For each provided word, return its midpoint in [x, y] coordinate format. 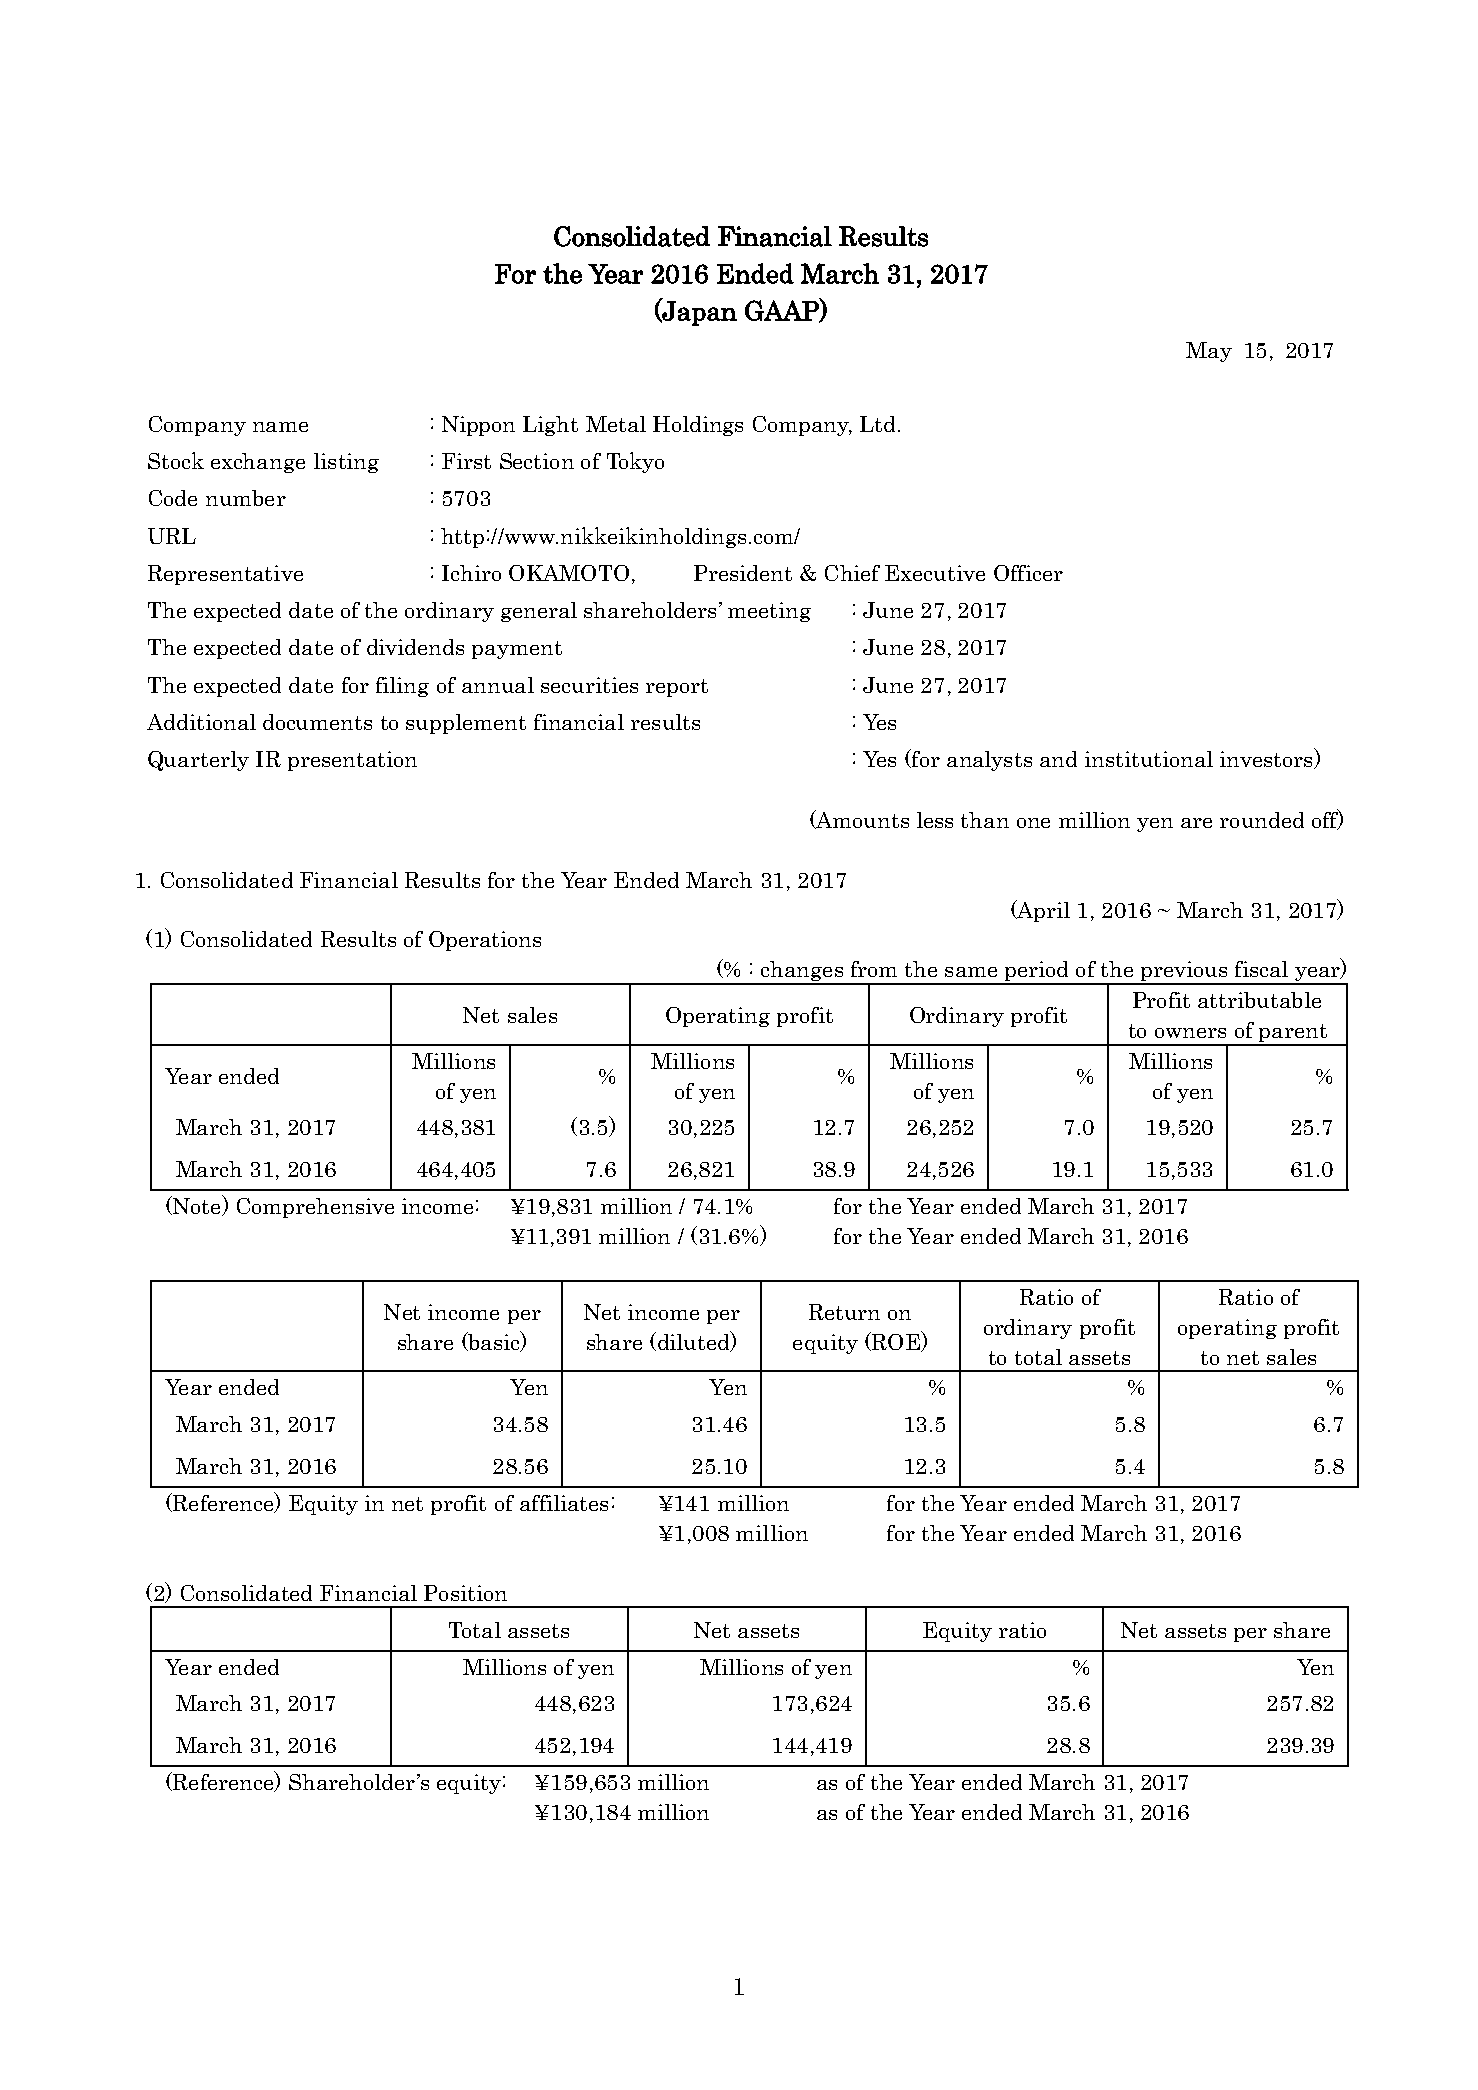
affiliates [564, 1503]
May [1209, 352]
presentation [352, 761]
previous [1184, 972]
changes [802, 972]
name [280, 427]
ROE [895, 1341]
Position [465, 1593]
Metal [616, 424]
